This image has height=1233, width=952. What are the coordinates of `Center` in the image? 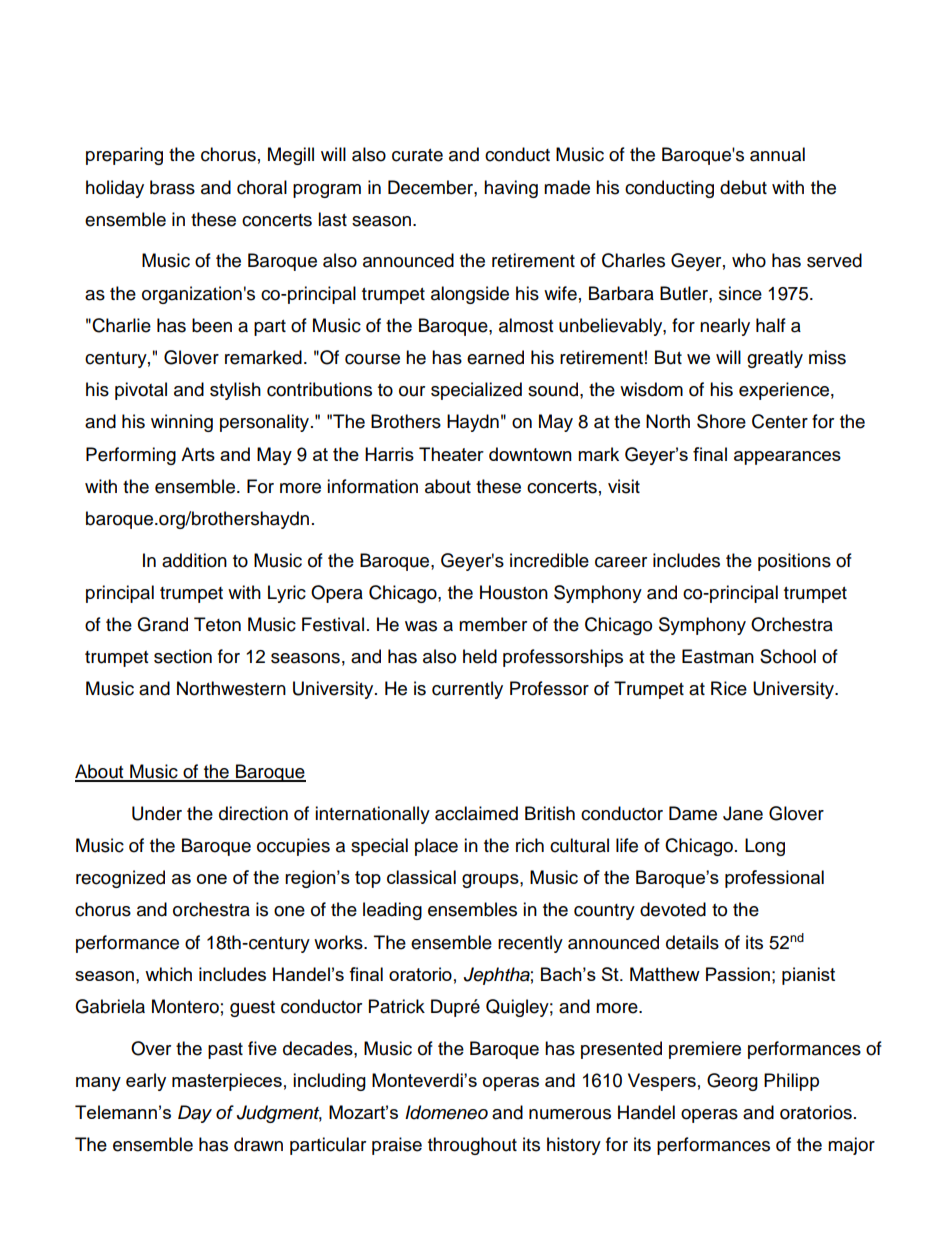 It's located at (780, 421).
